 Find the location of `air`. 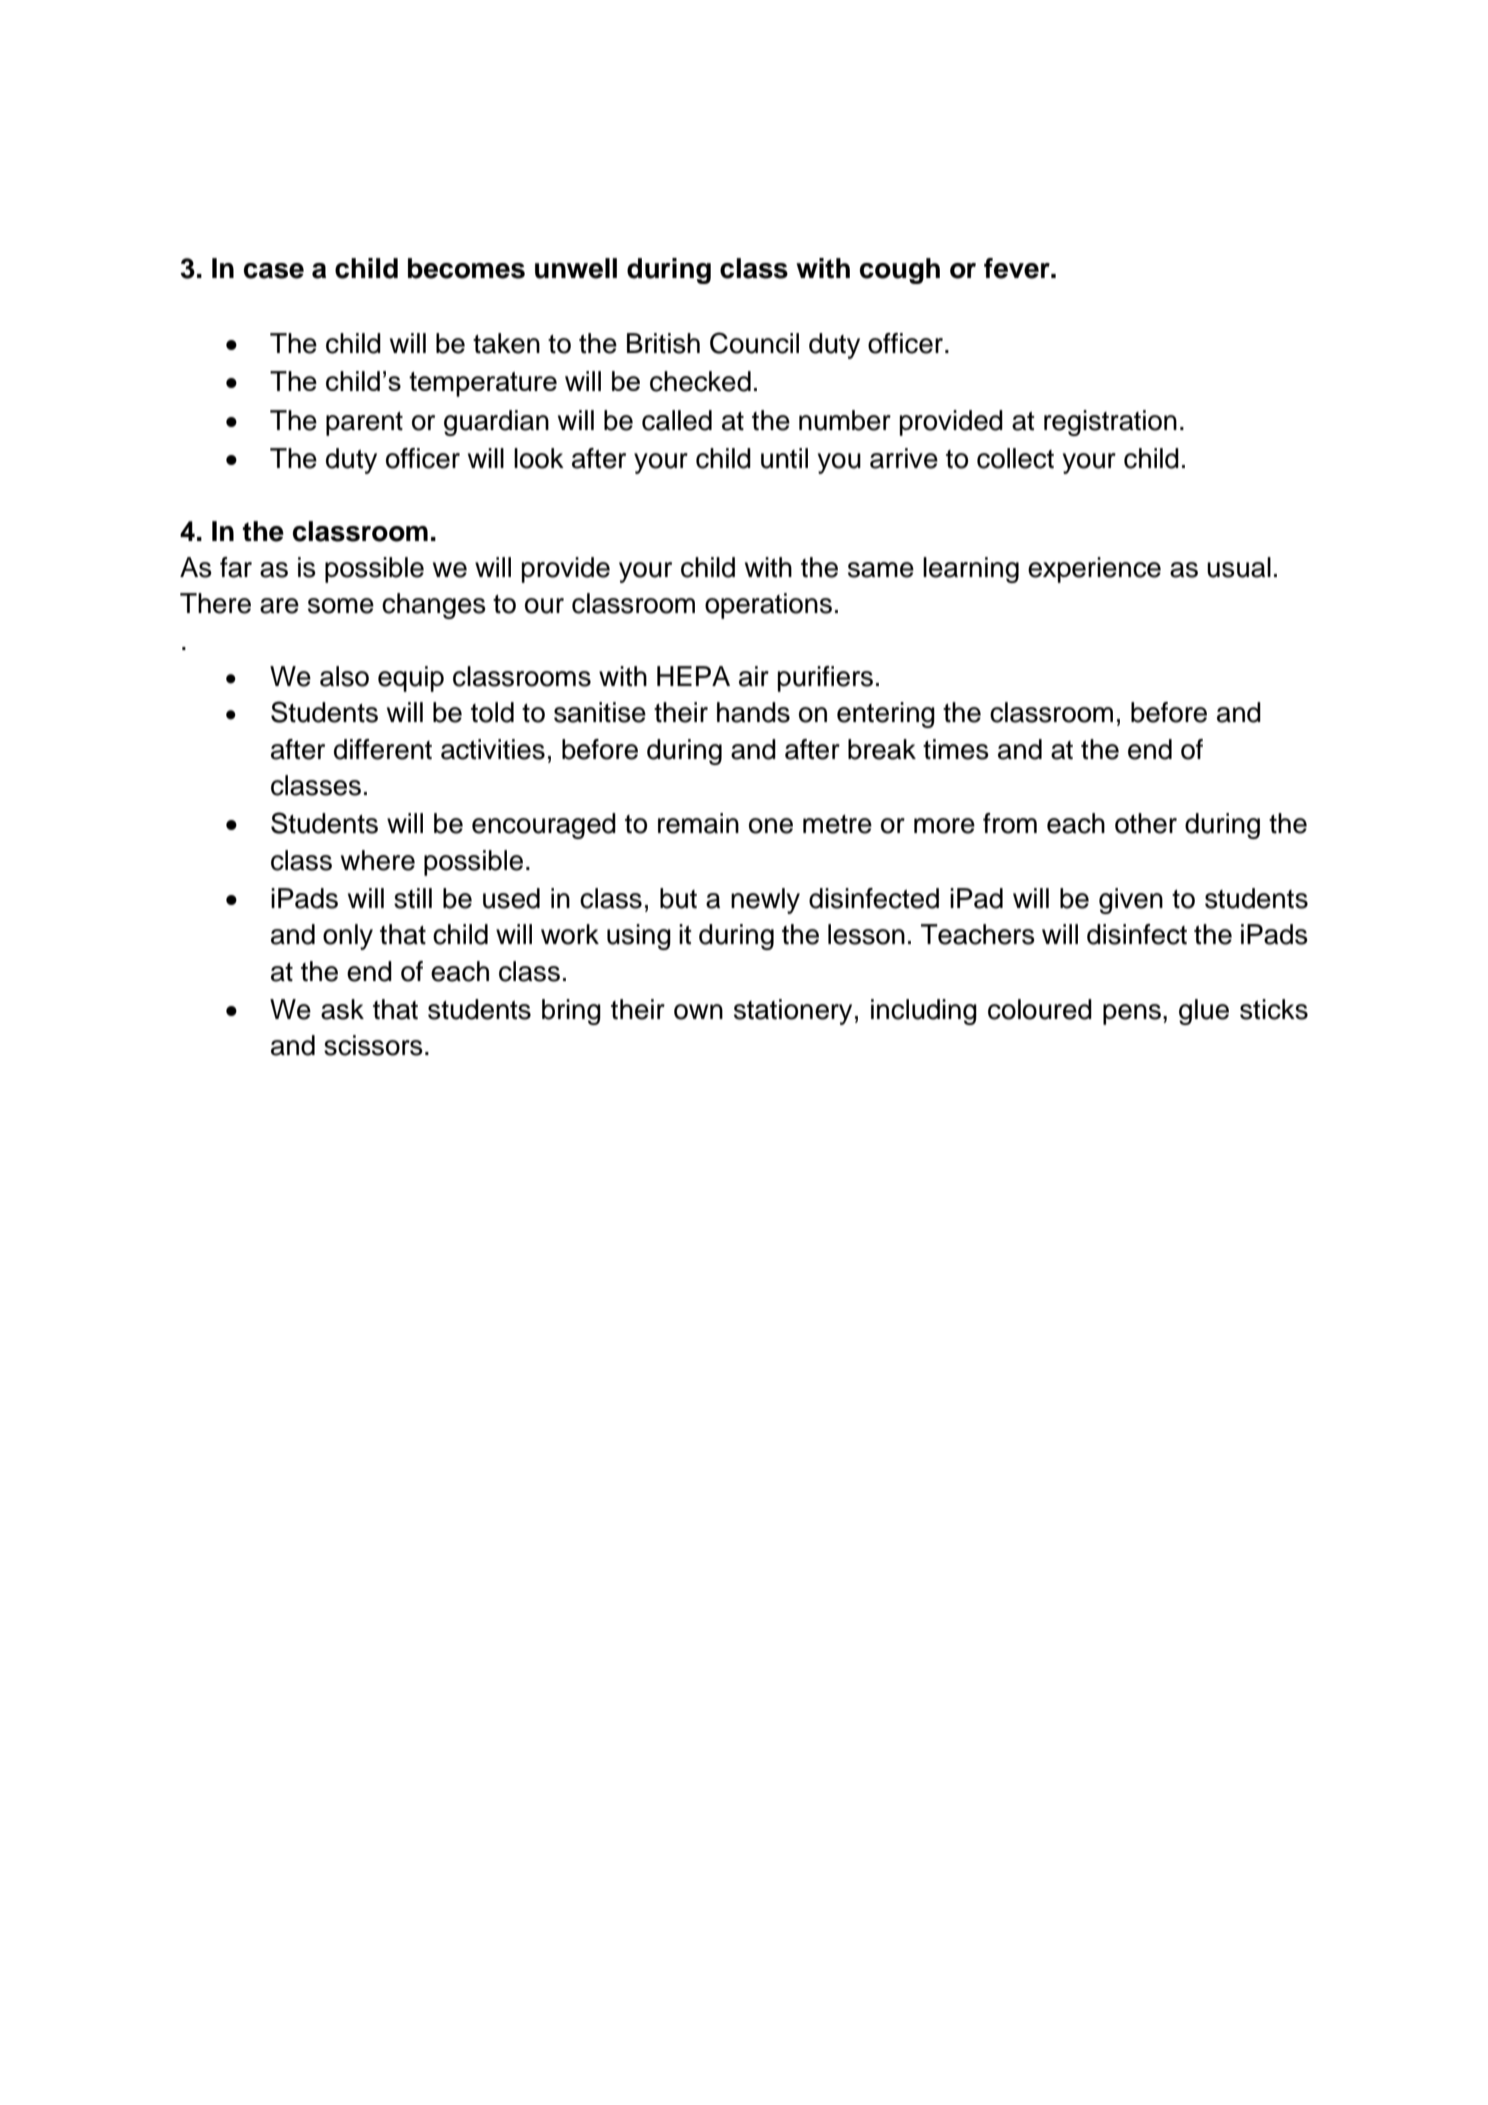

air is located at coordinates (754, 676).
